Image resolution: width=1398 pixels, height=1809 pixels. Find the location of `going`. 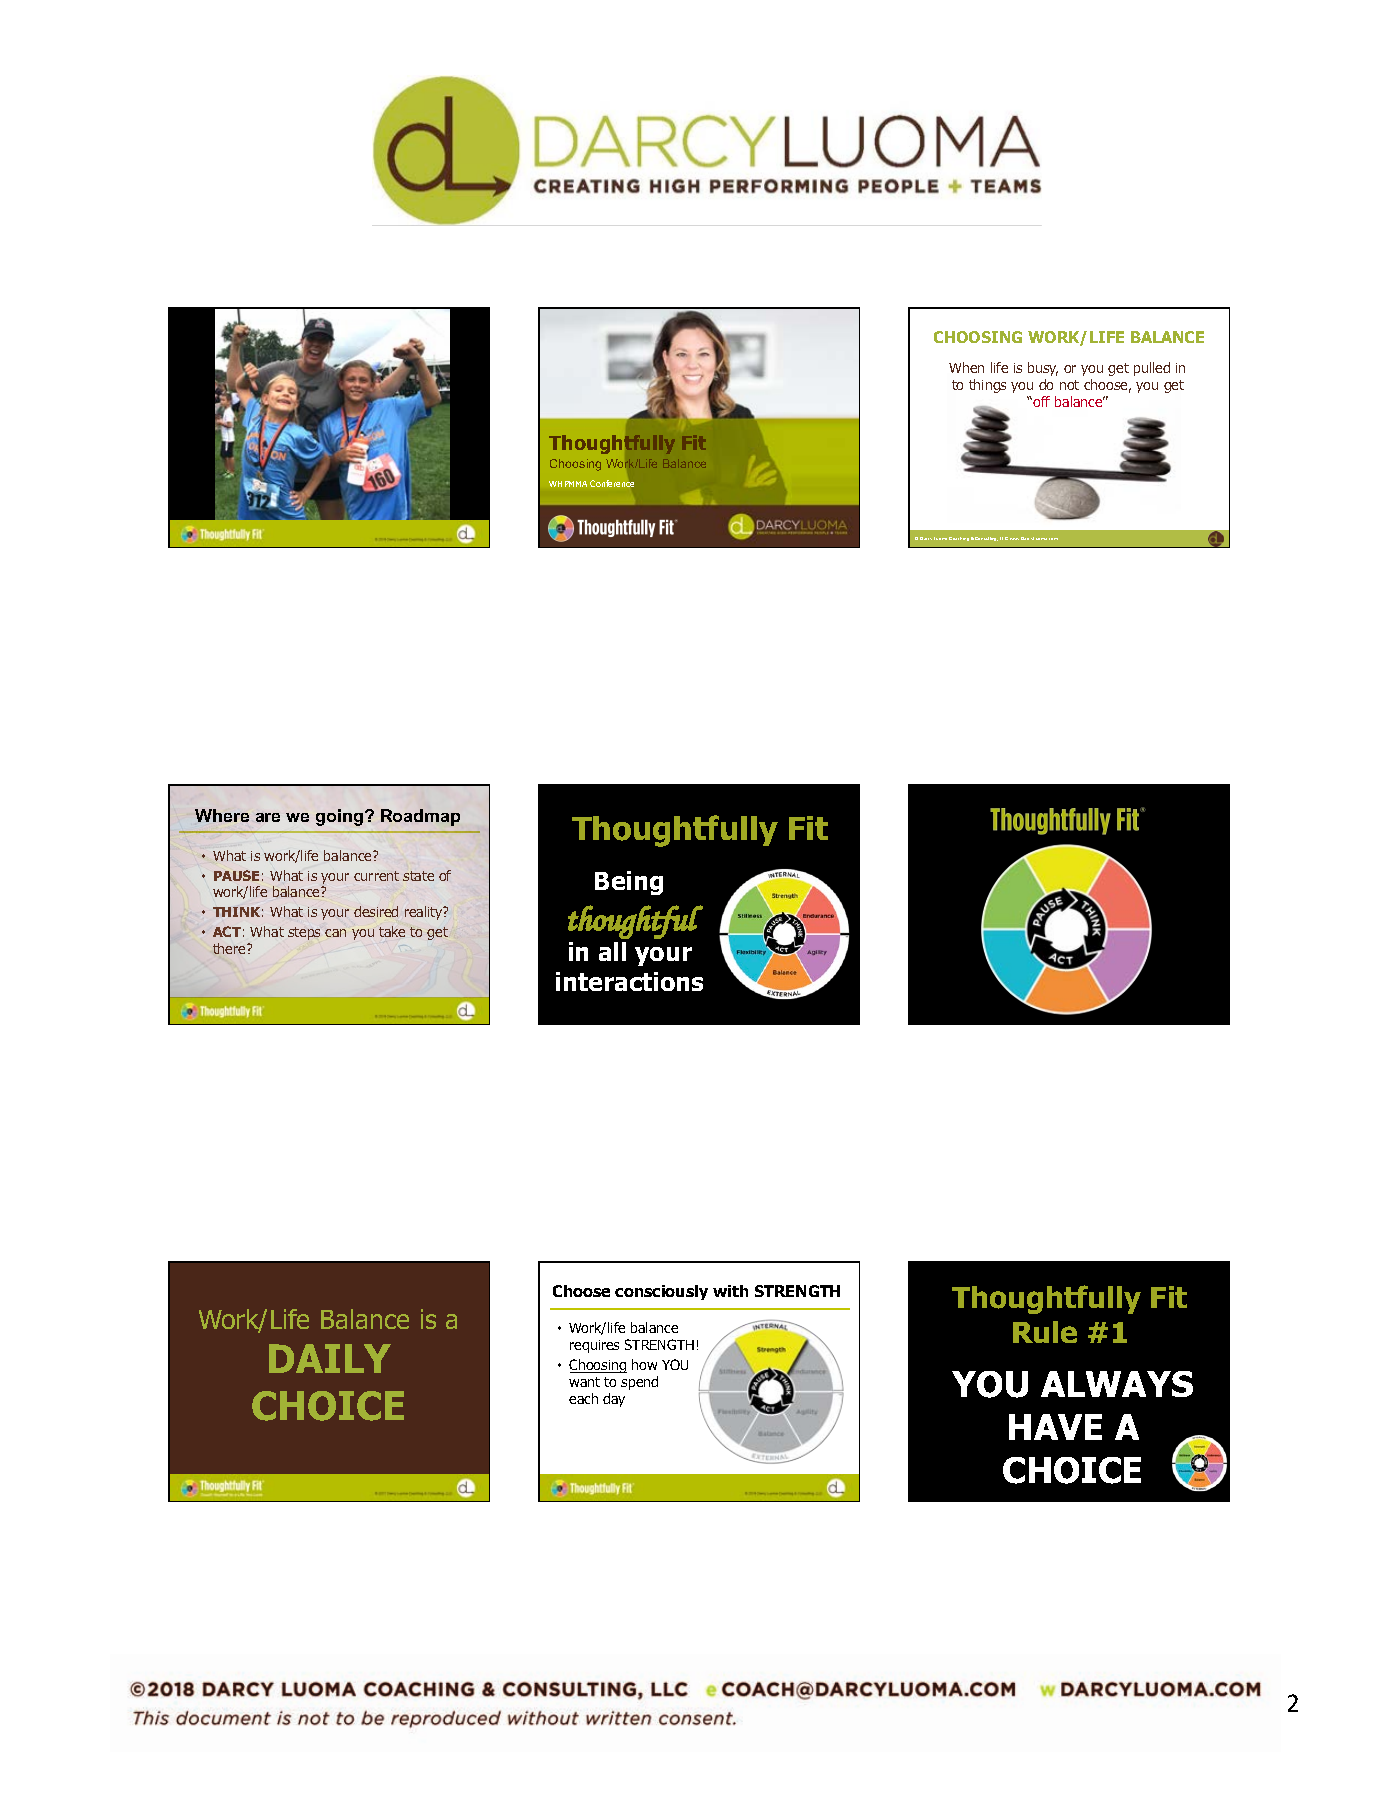

going is located at coordinates (341, 817).
